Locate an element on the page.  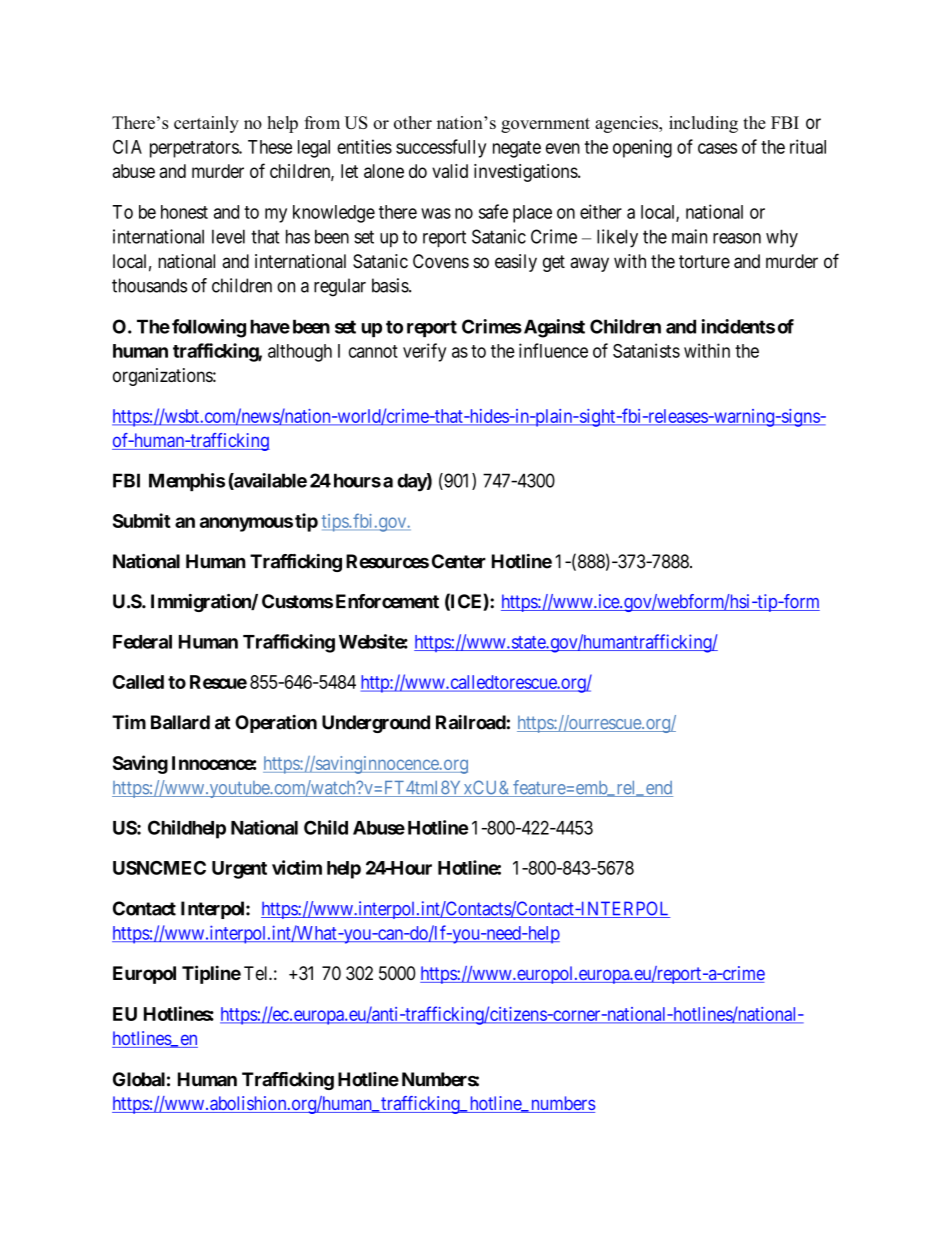
Federal is located at coordinates (142, 642).
